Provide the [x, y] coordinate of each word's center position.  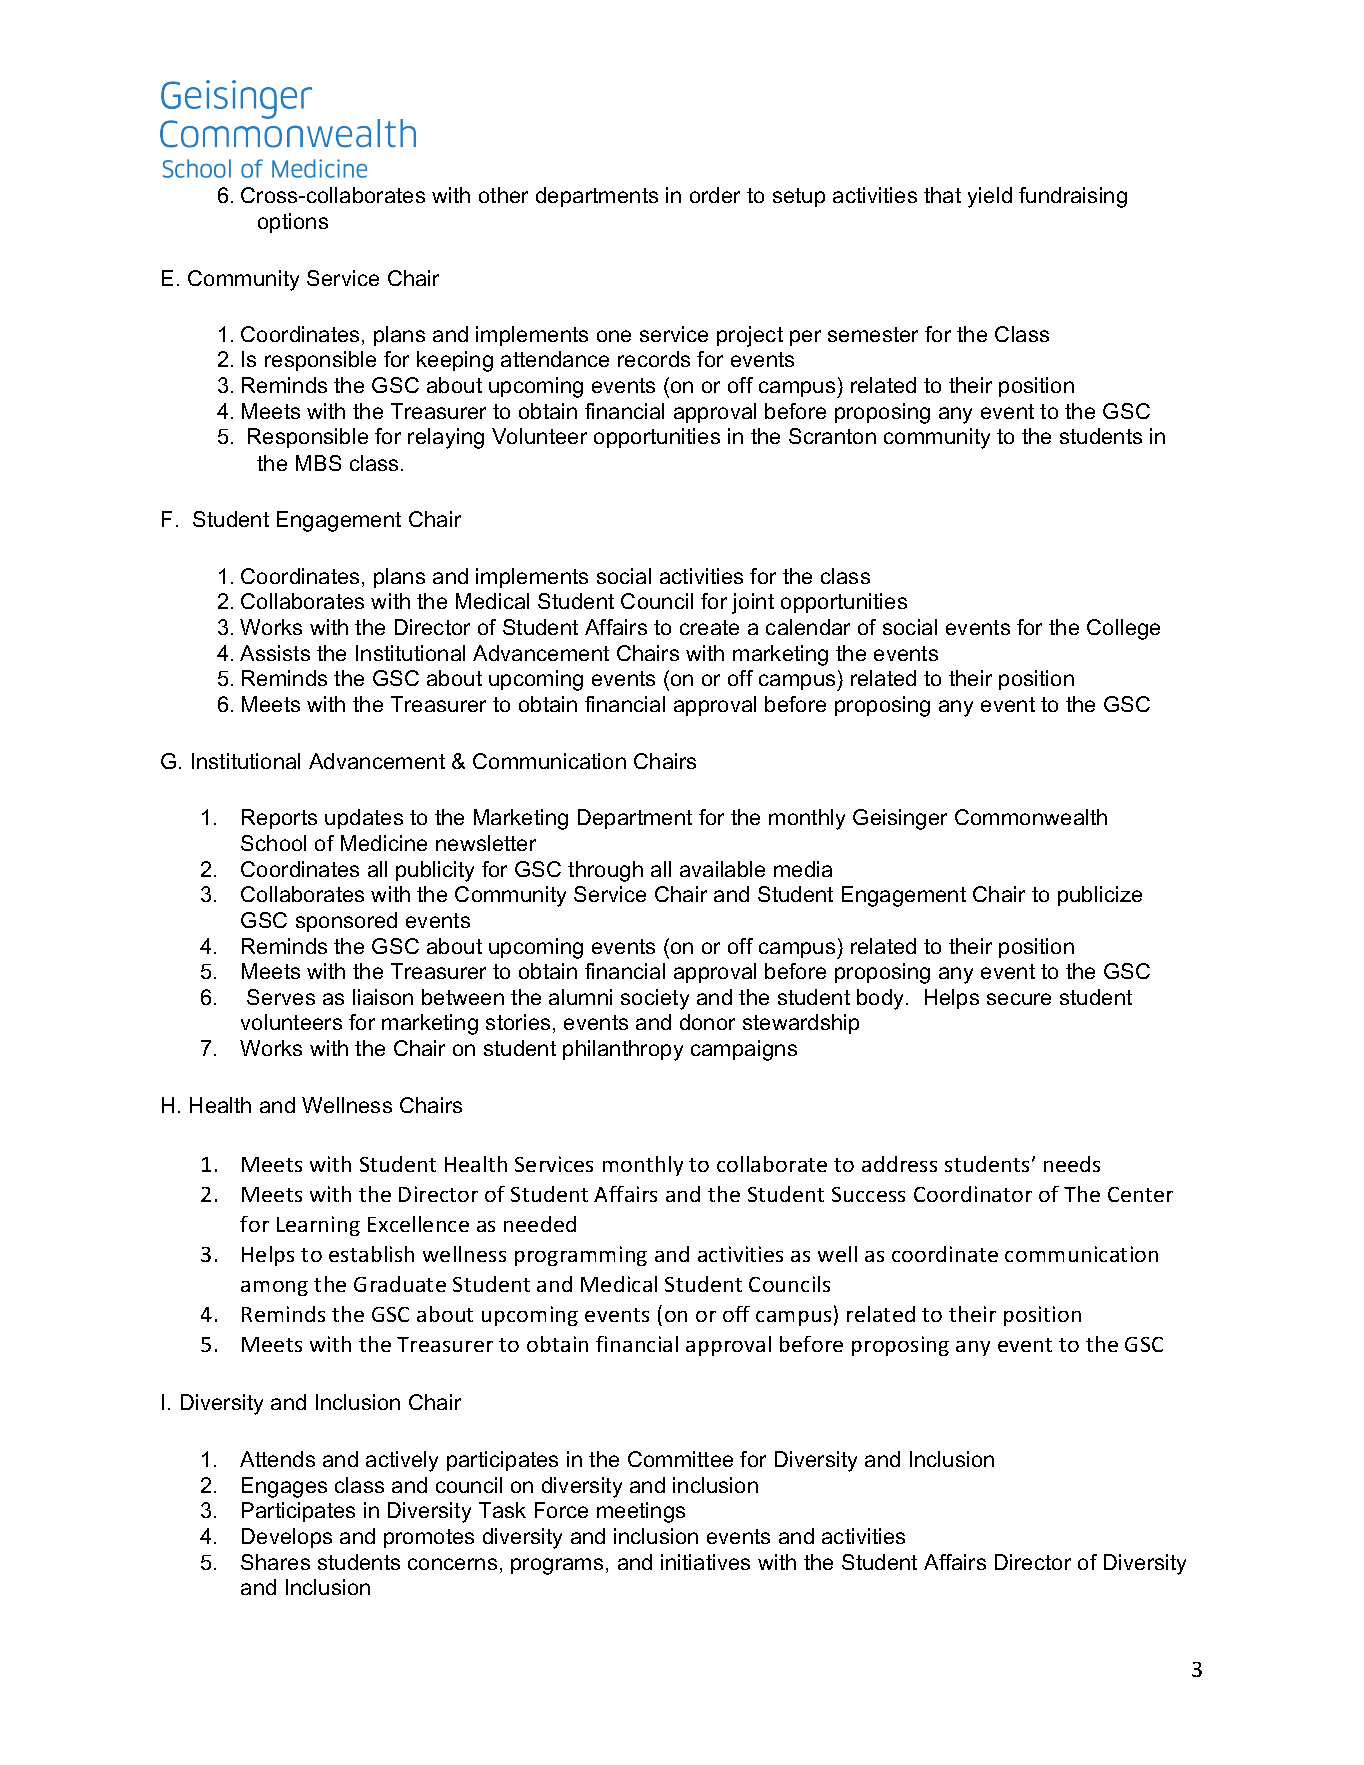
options [293, 223]
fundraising [1073, 197]
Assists [275, 653]
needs [1072, 1164]
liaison [383, 997]
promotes [429, 1538]
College [1123, 629]
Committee [680, 1459]
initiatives [705, 1562]
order [715, 195]
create [709, 627]
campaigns [744, 1050]
